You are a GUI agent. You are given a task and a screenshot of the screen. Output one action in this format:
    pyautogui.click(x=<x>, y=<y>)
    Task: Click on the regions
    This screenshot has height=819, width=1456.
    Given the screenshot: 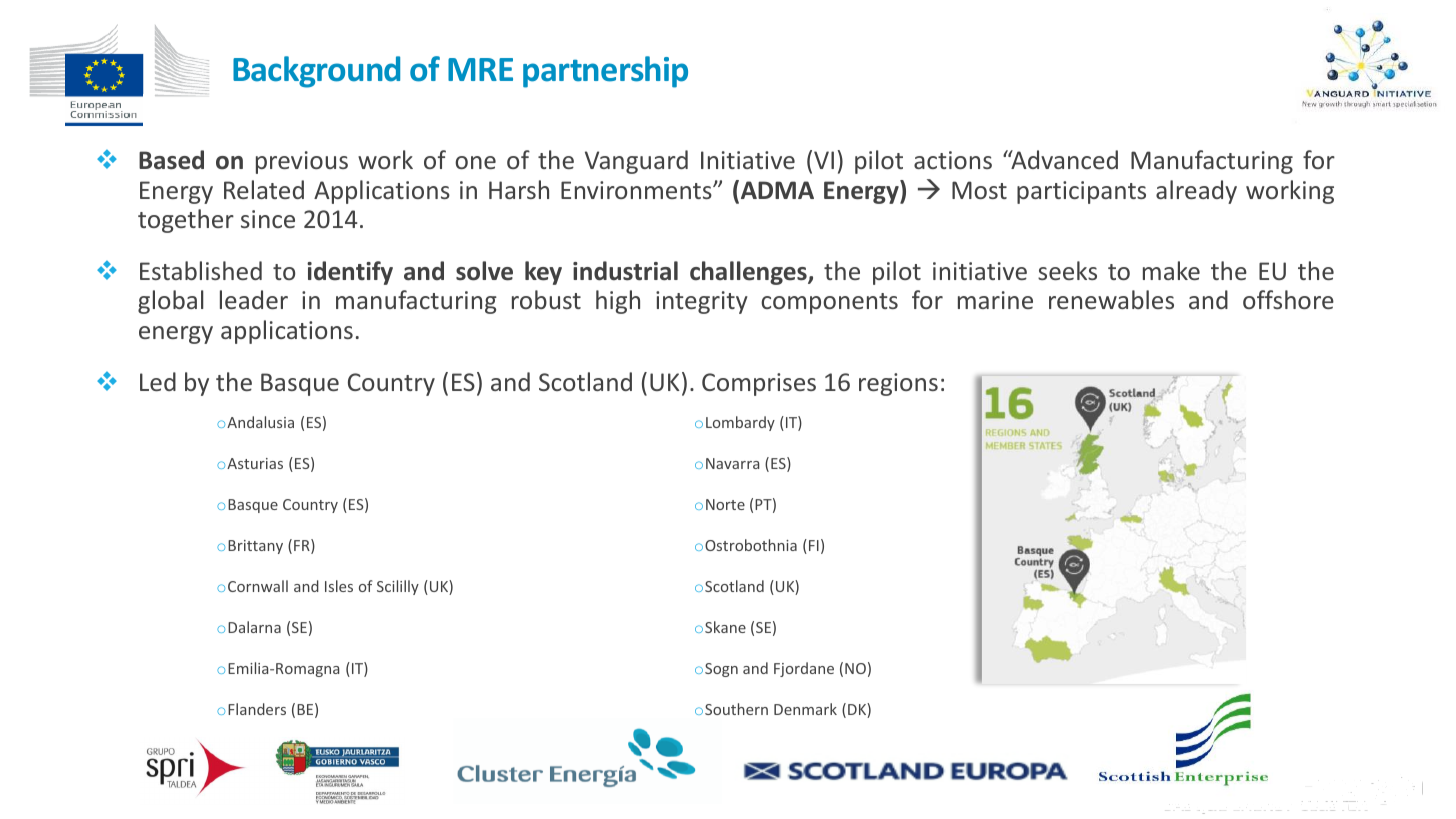 What is the action you would take?
    pyautogui.click(x=898, y=384)
